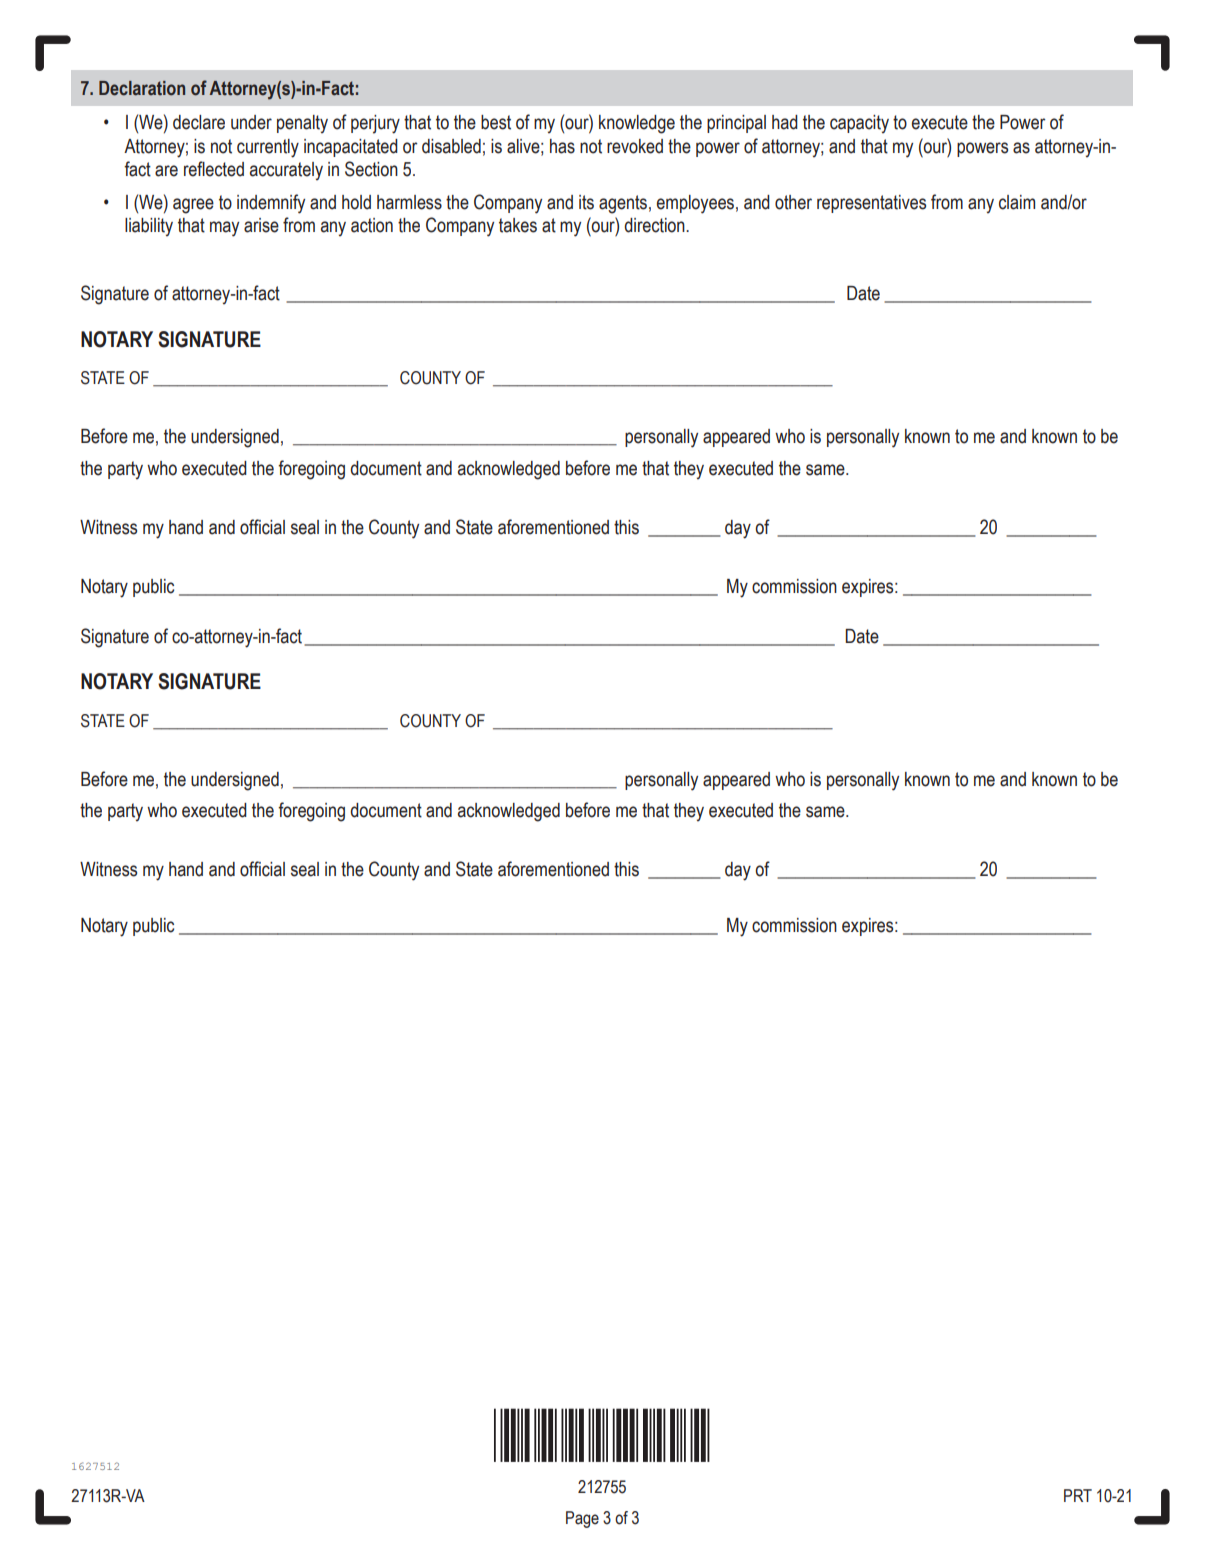  What do you see at coordinates (635, 146) in the document?
I see `revoked` at bounding box center [635, 146].
